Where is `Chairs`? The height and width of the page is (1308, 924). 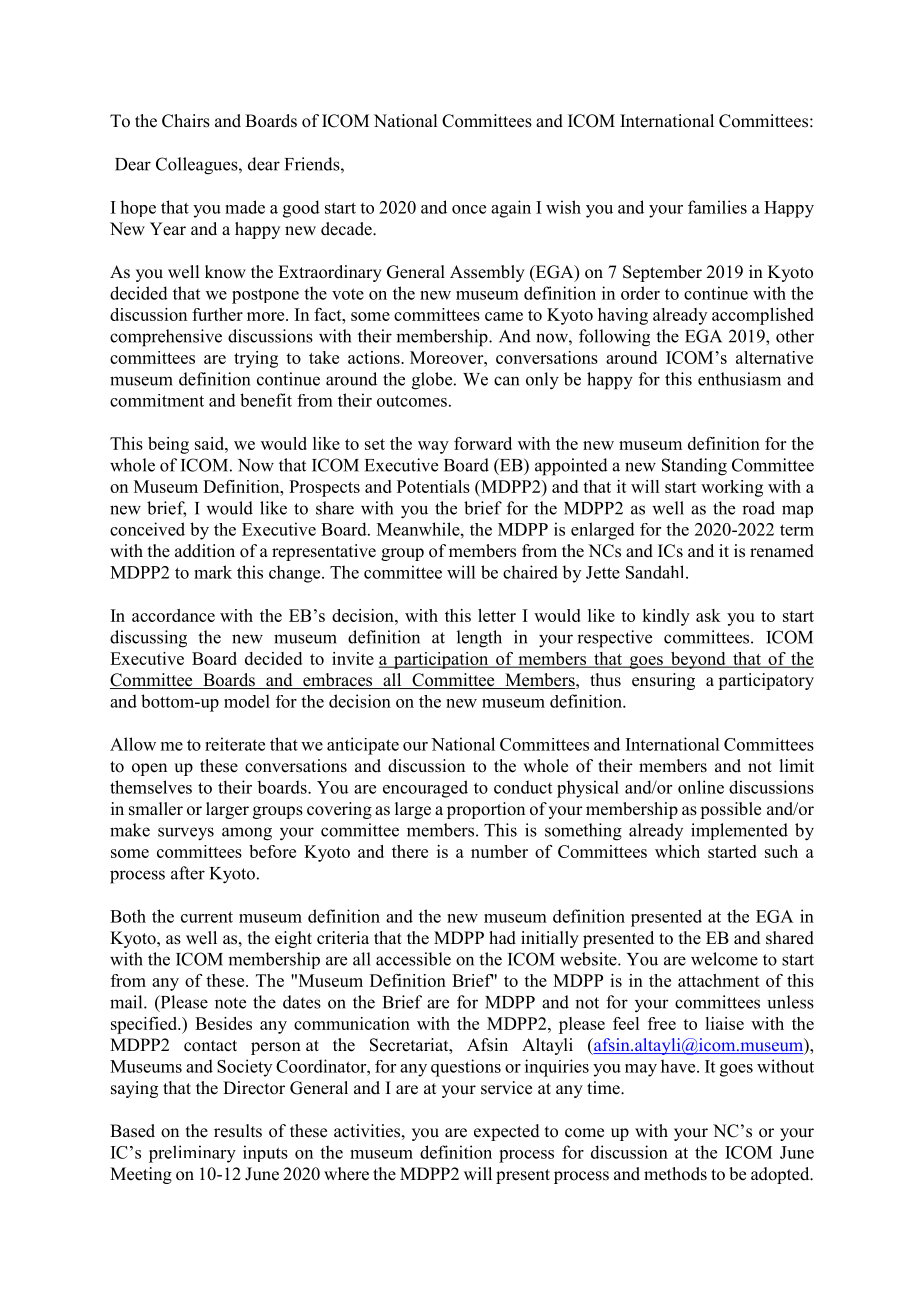 Chairs is located at coordinates (186, 121).
